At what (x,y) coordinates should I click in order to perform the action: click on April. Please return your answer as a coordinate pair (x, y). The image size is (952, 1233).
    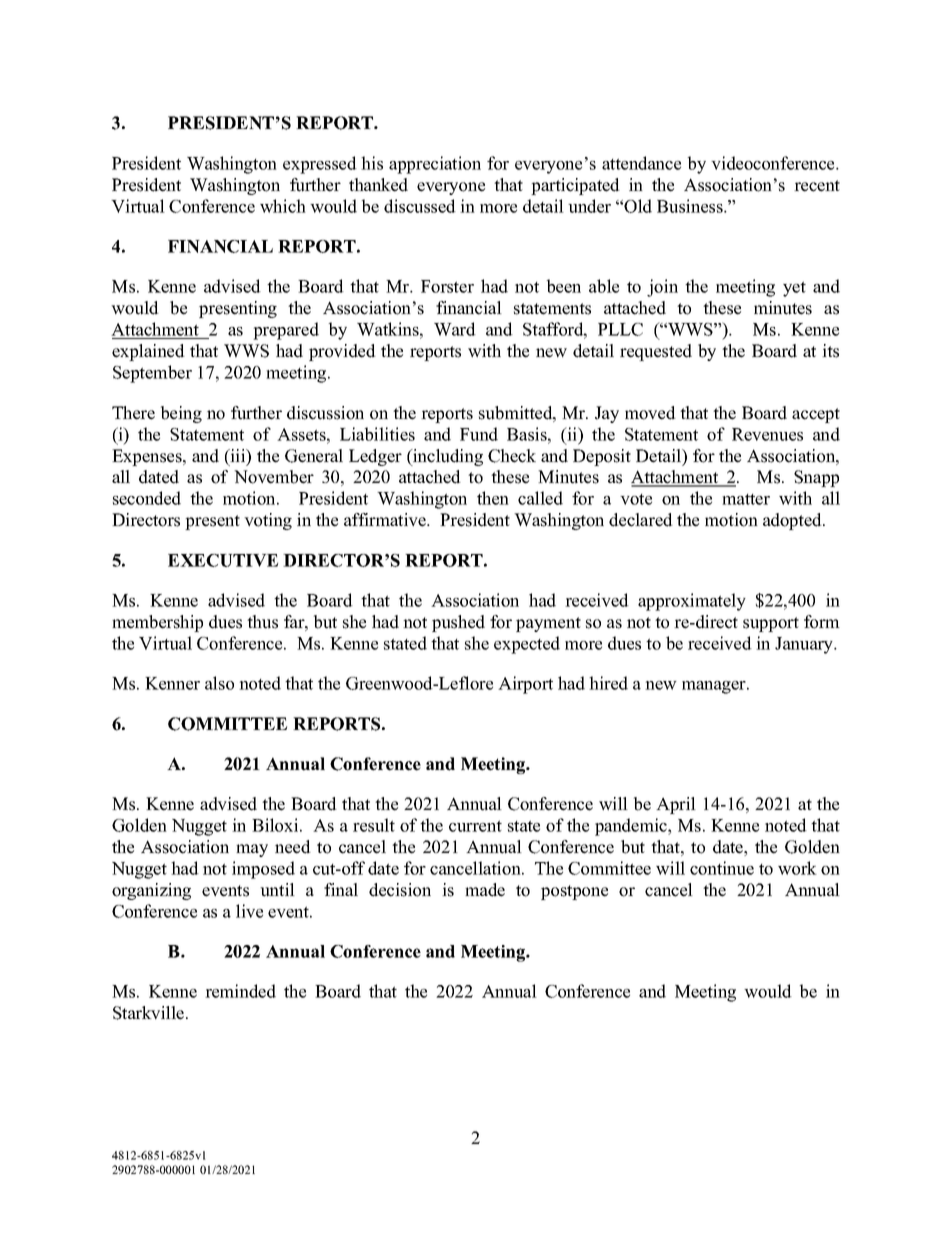
    Looking at the image, I should click on (676, 805).
